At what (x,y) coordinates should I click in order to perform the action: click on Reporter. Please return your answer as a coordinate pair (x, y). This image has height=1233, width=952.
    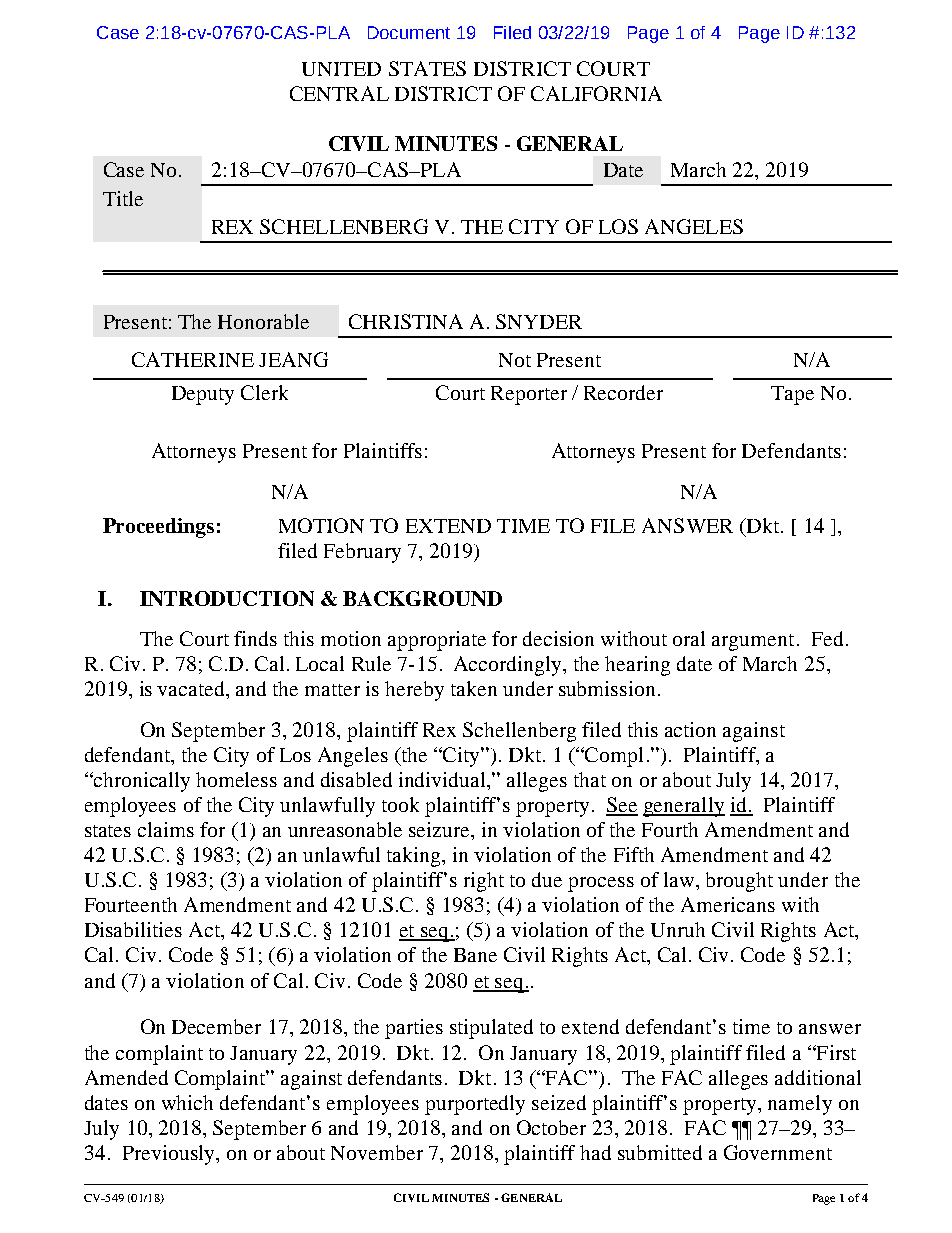
    Looking at the image, I should click on (529, 395).
